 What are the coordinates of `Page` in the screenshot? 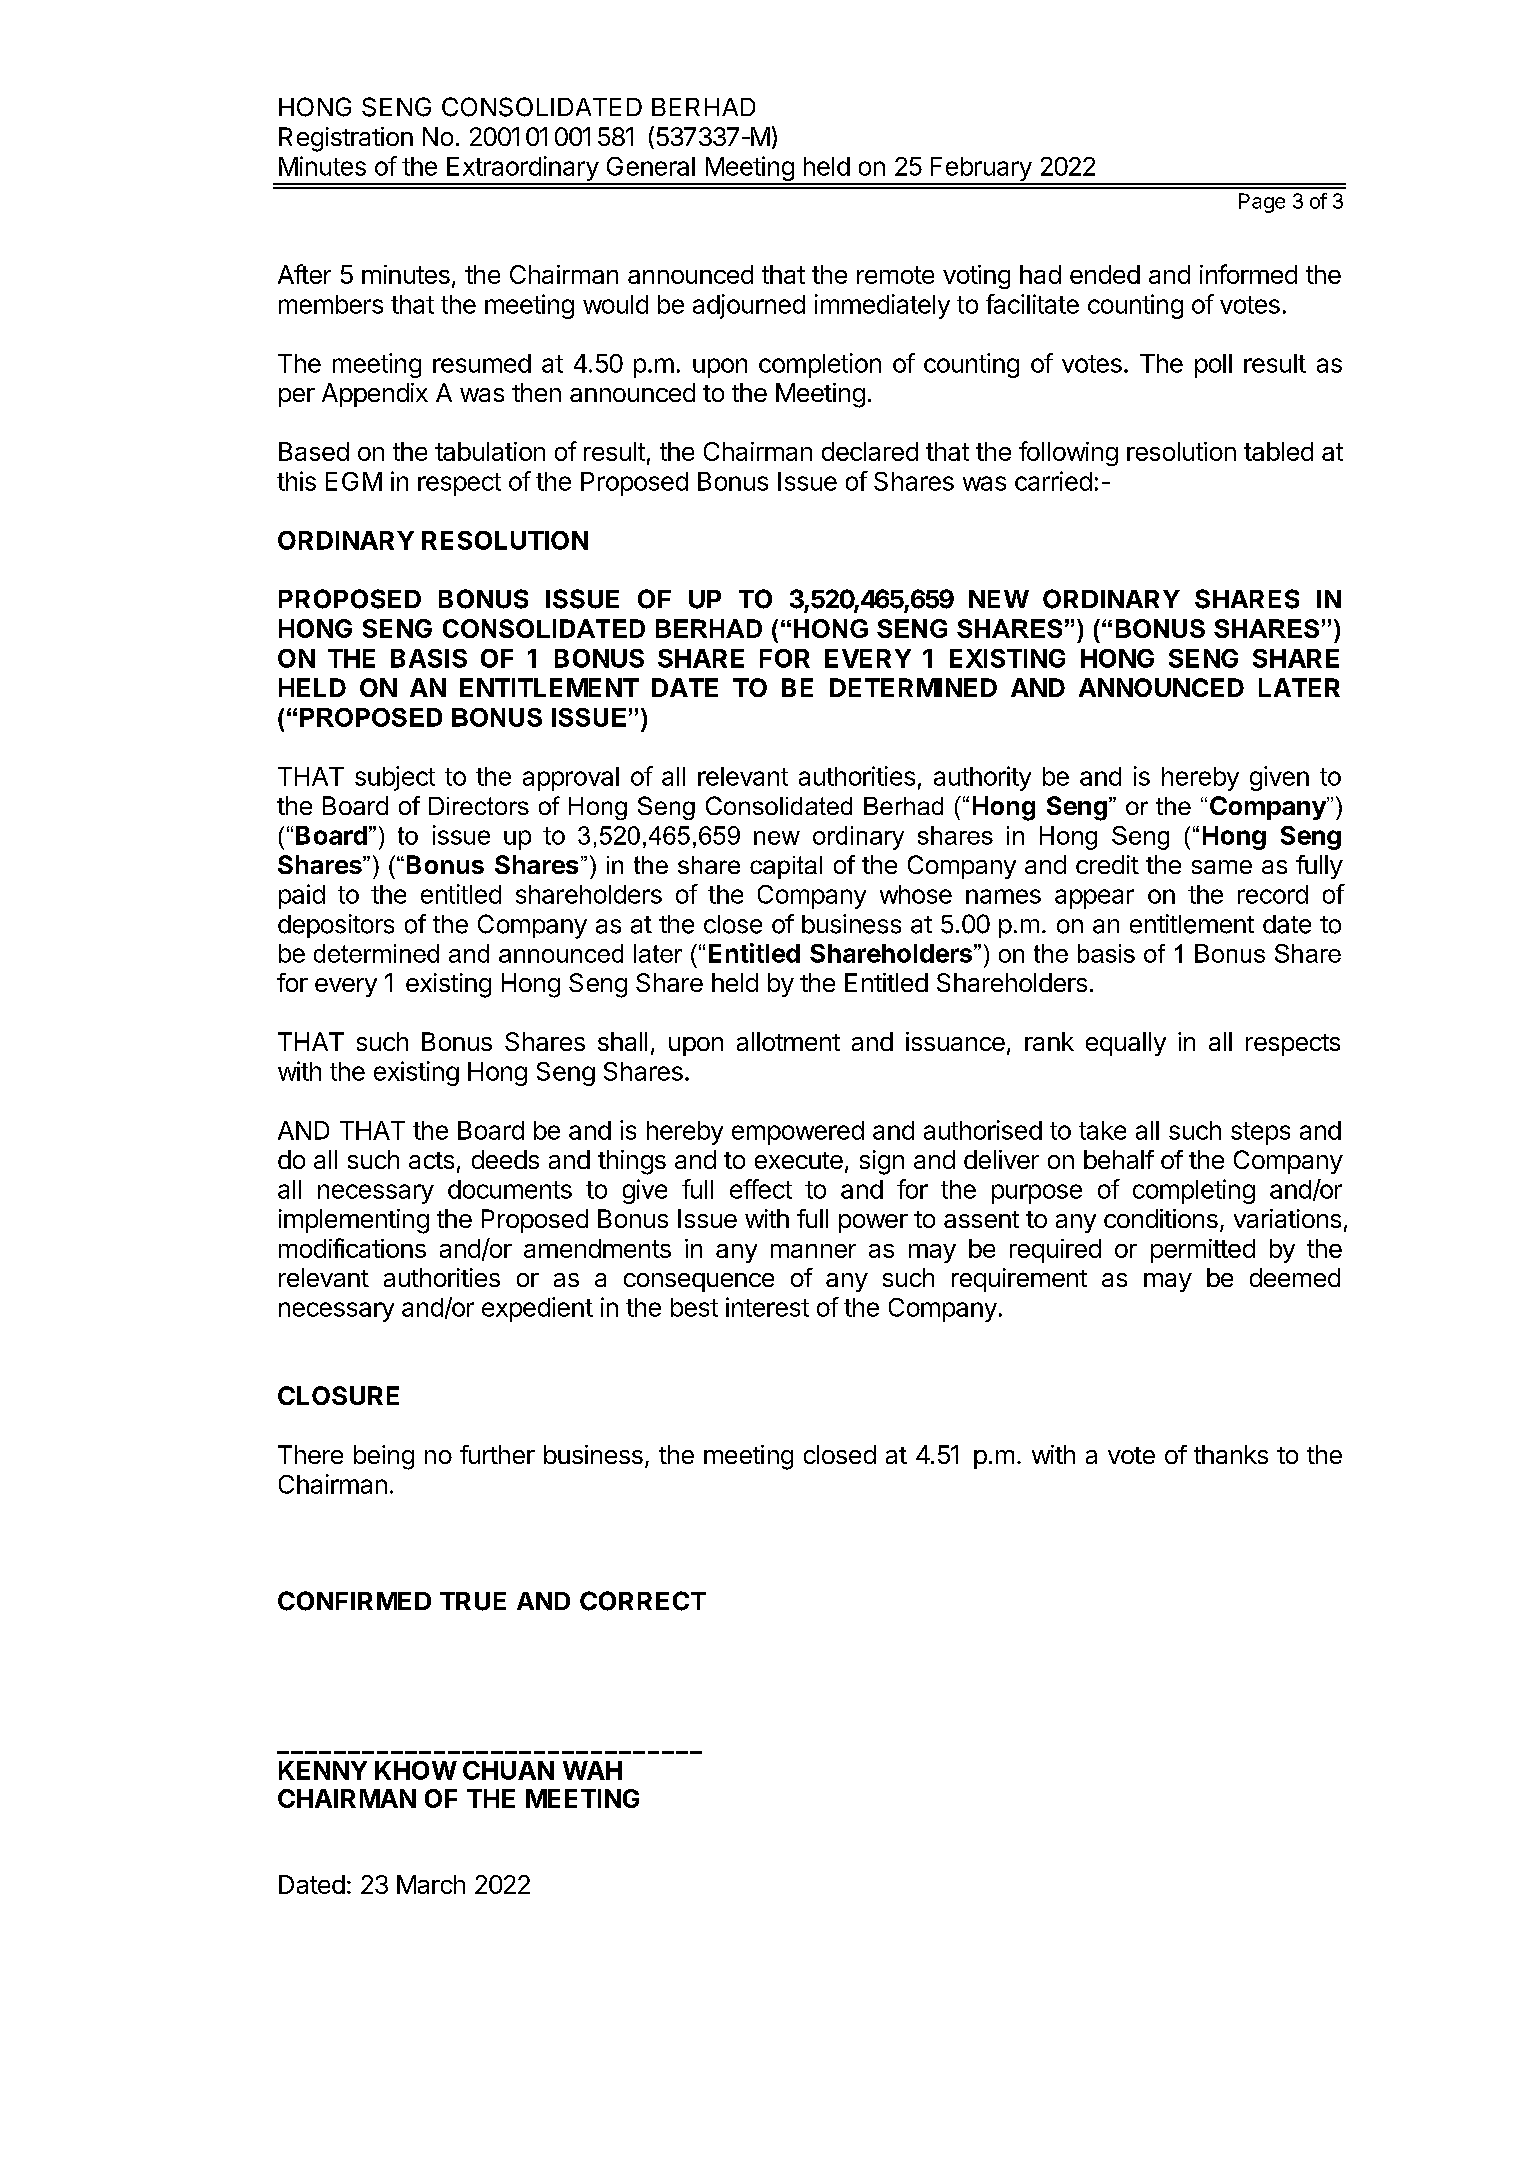 It's located at (1262, 203).
